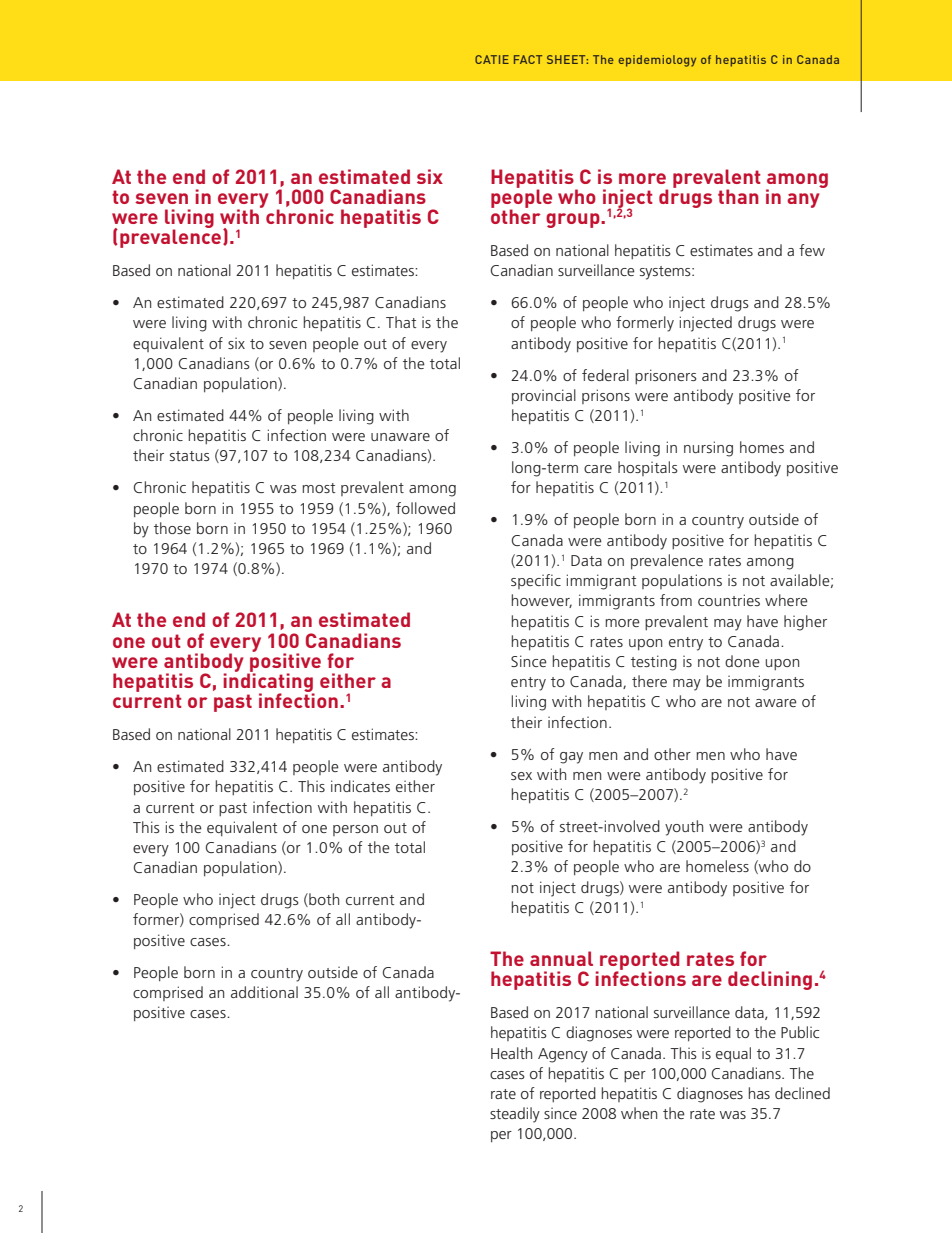 This image has width=952, height=1233. Describe the element at coordinates (355, 830) in the image. I see `person` at that location.
